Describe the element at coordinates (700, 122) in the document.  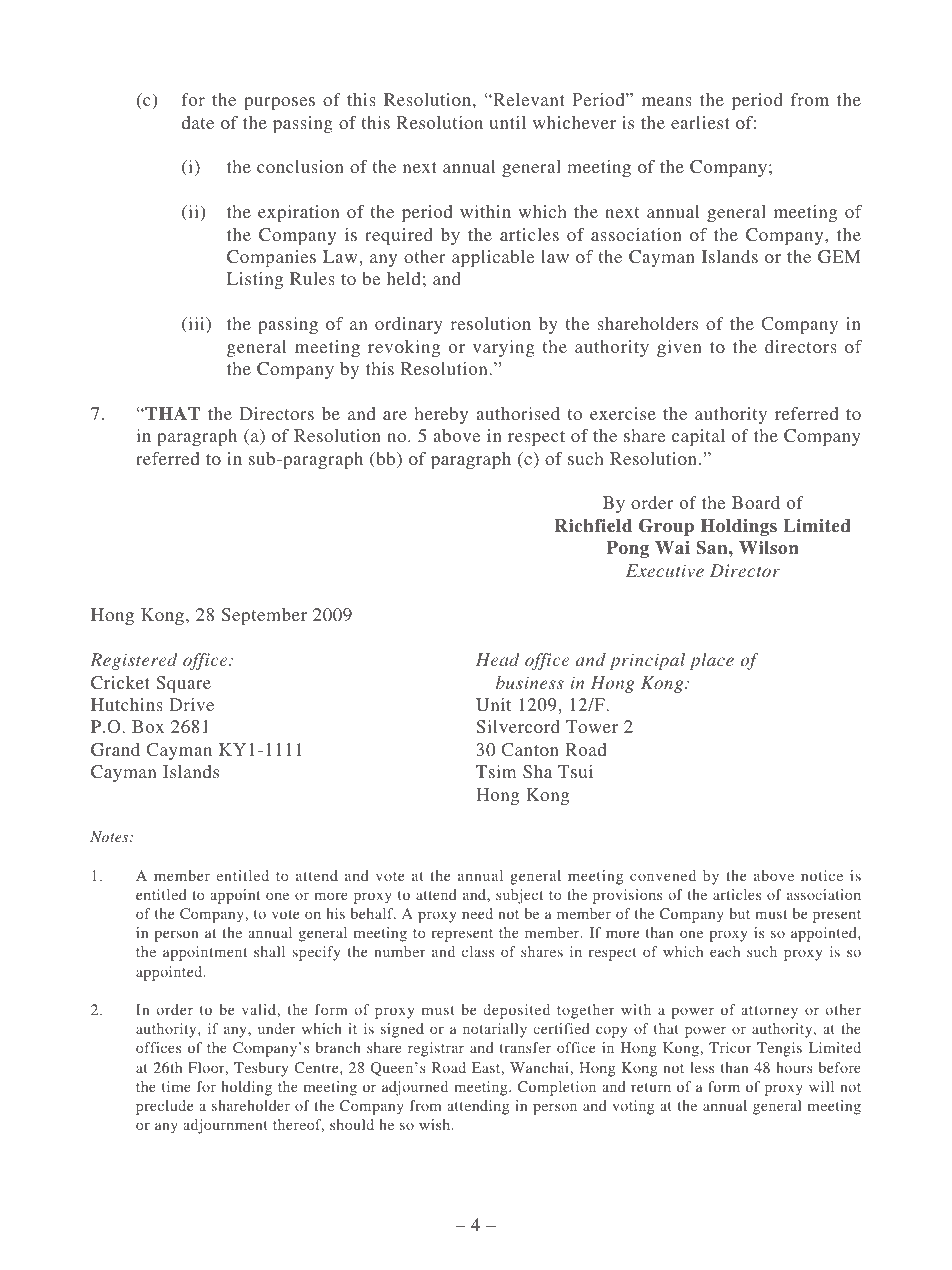
I see `earliest` at that location.
